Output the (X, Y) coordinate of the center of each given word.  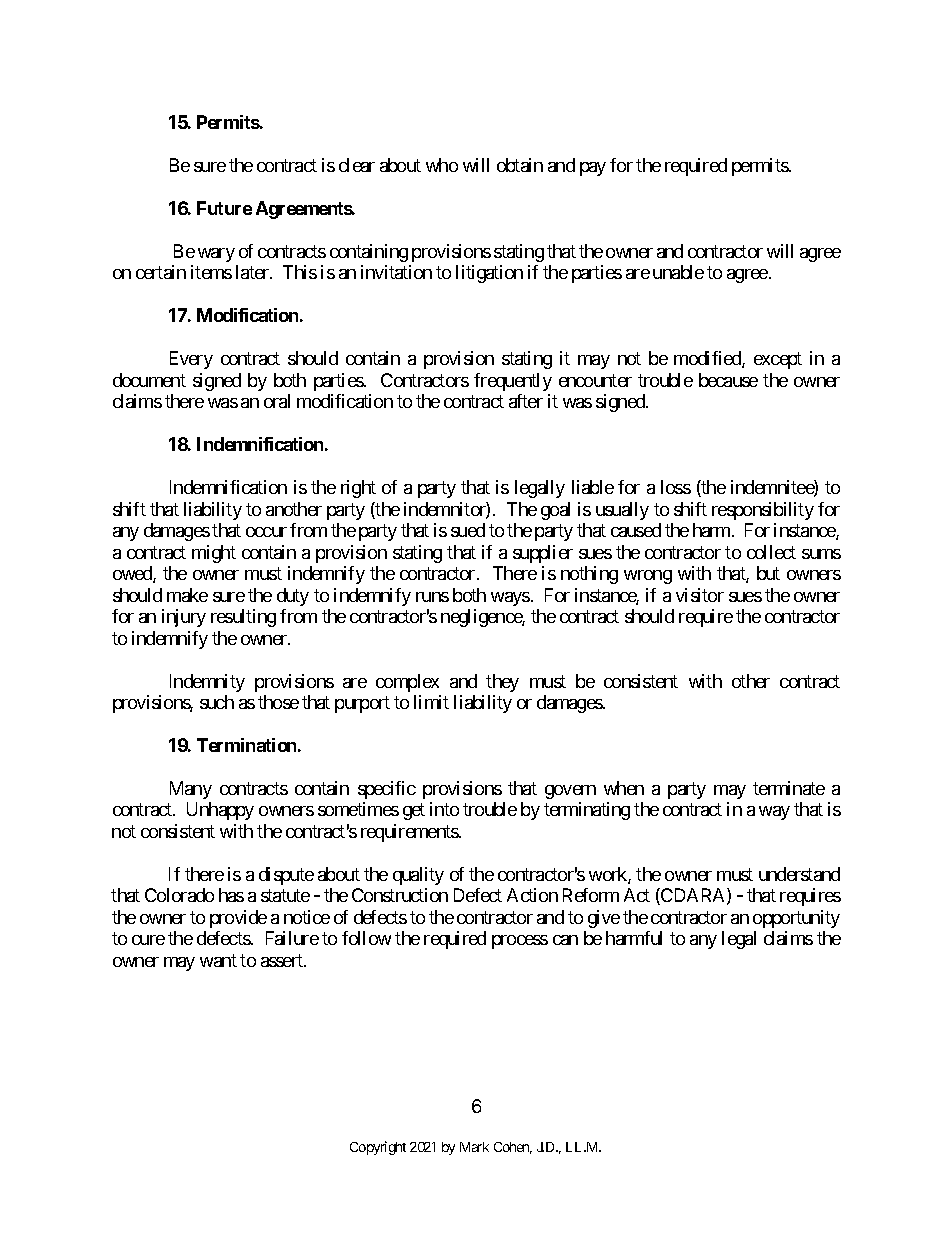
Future (224, 208)
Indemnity (207, 683)
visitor (700, 595)
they (502, 683)
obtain (520, 165)
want (218, 960)
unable (678, 272)
